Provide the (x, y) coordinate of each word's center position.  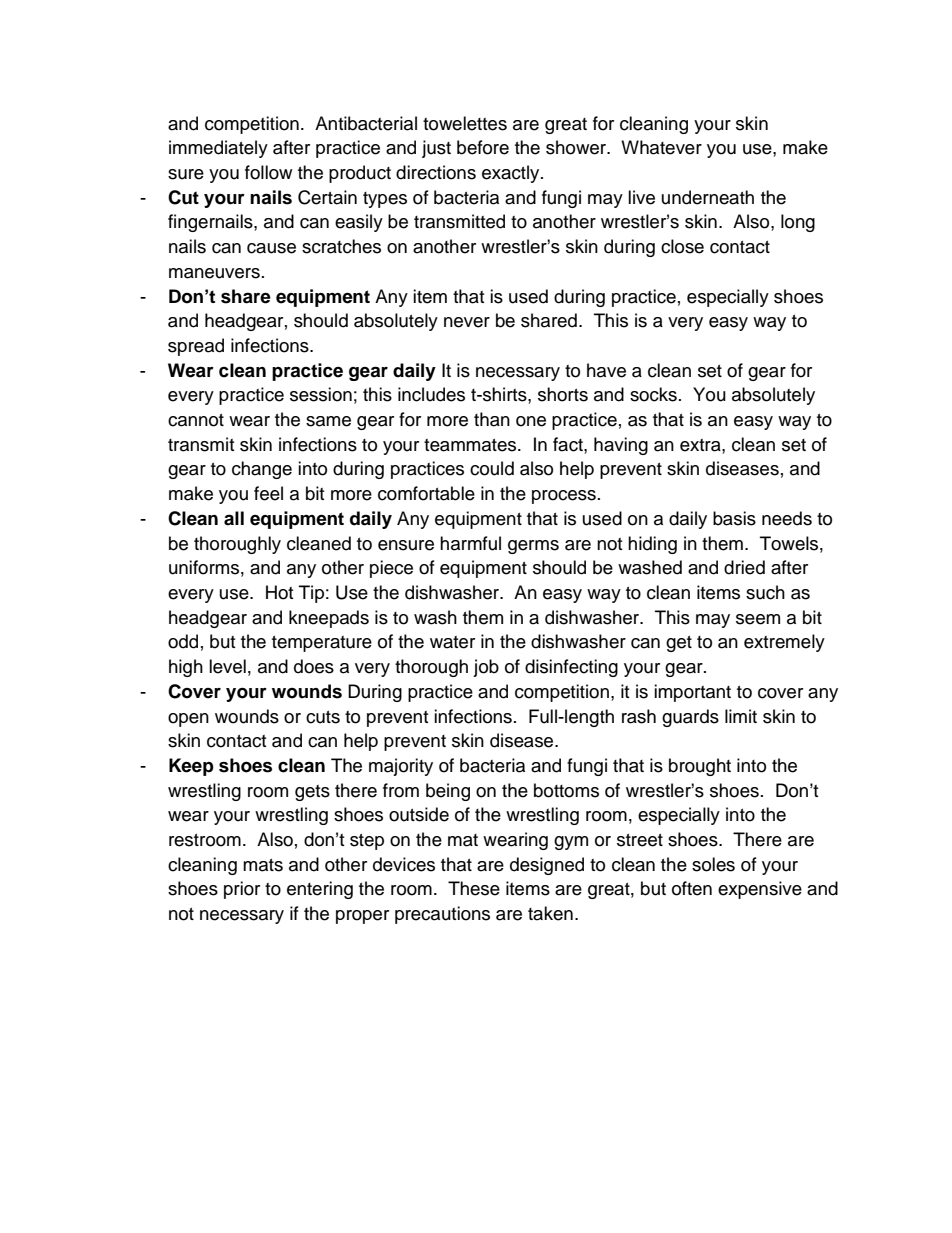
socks (653, 394)
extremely (784, 643)
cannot (196, 420)
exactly (512, 174)
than (492, 419)
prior (242, 890)
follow (268, 172)
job (486, 668)
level (227, 666)
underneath (708, 197)
